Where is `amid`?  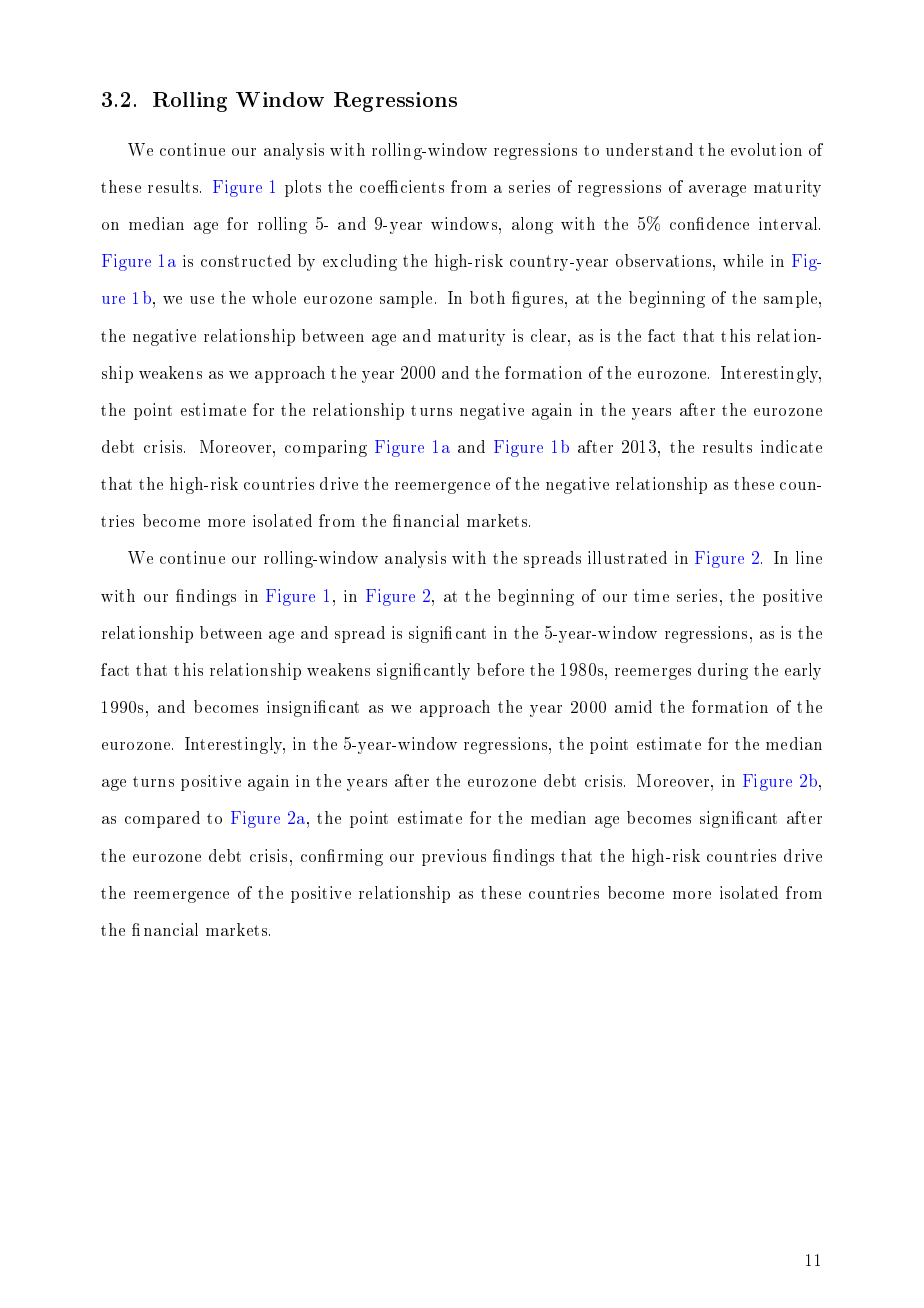 amid is located at coordinates (633, 706).
